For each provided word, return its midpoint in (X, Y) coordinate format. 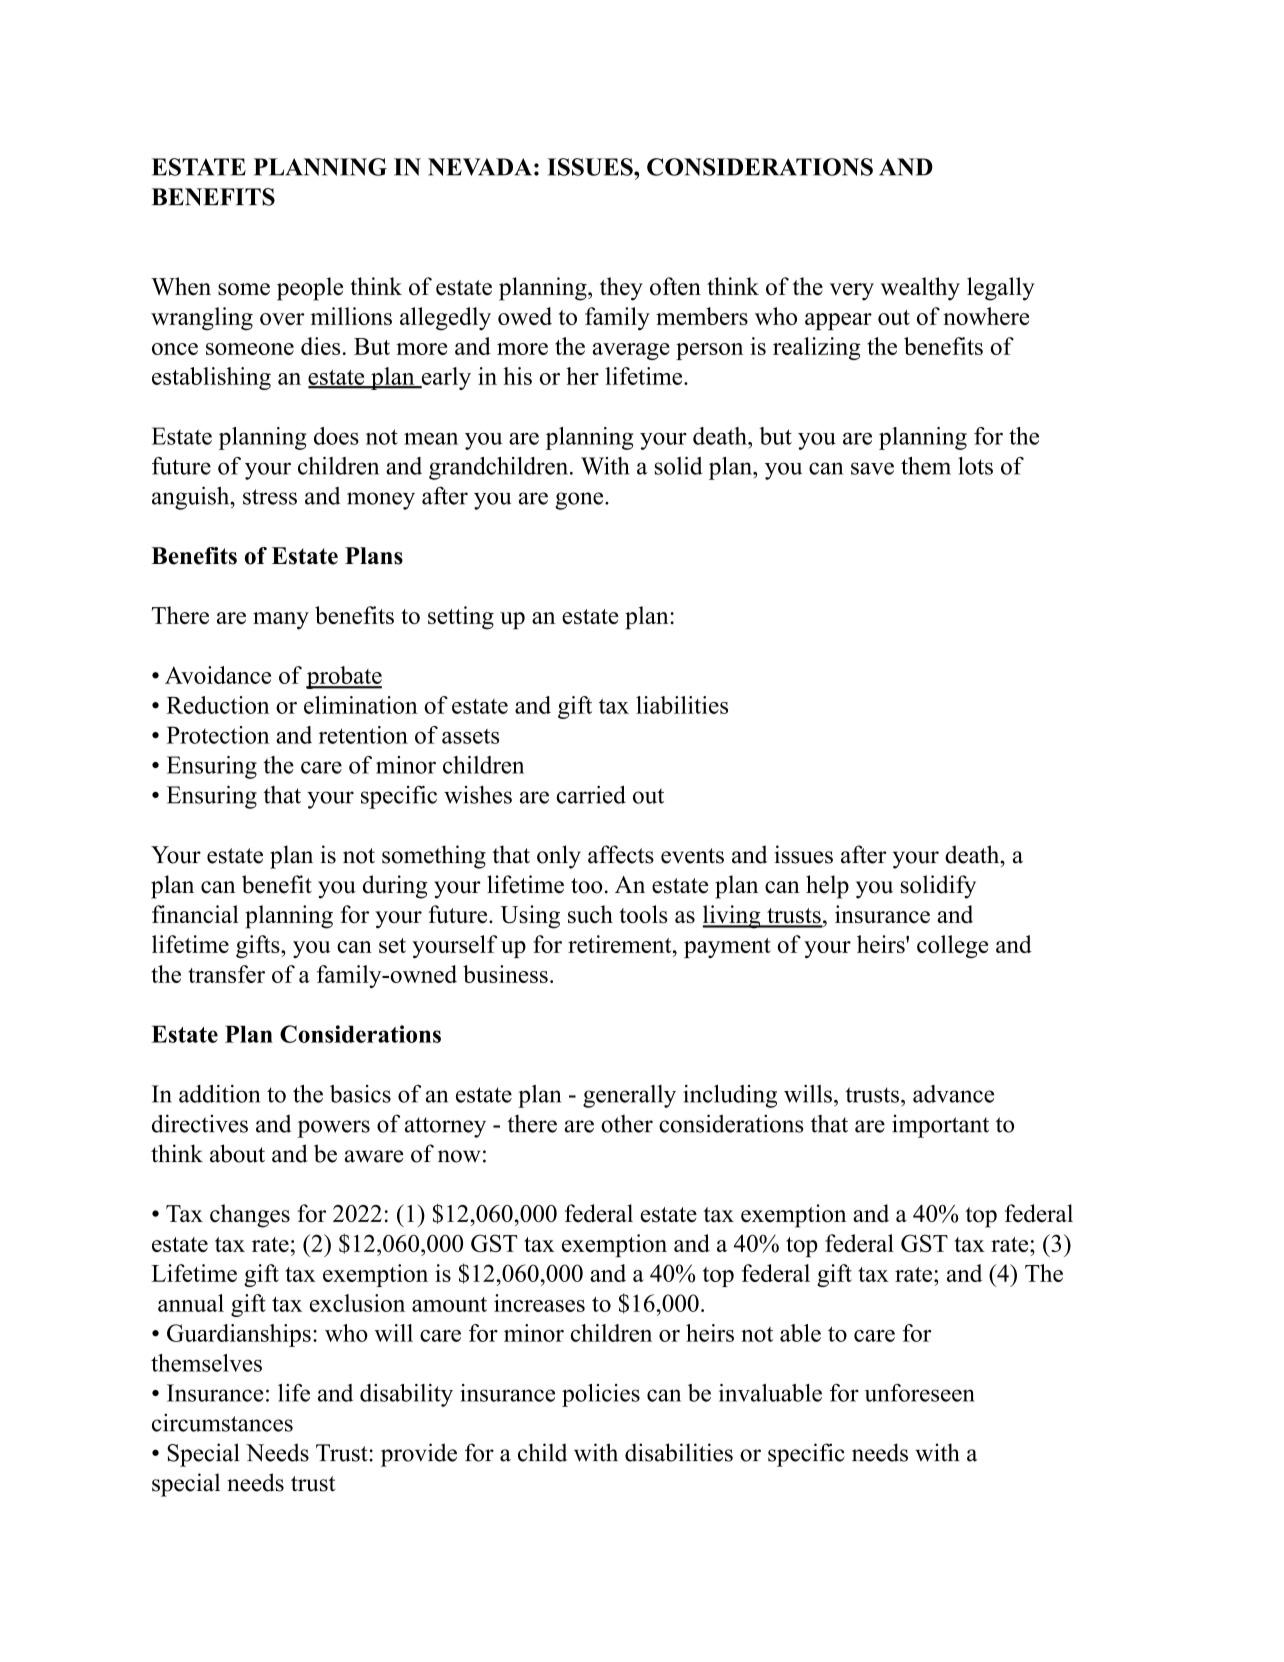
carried (591, 794)
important (940, 1126)
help (827, 887)
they (621, 289)
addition (219, 1094)
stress (270, 497)
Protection (218, 735)
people (310, 289)
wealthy (920, 289)
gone (580, 501)
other (627, 1124)
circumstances (222, 1423)
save (872, 468)
